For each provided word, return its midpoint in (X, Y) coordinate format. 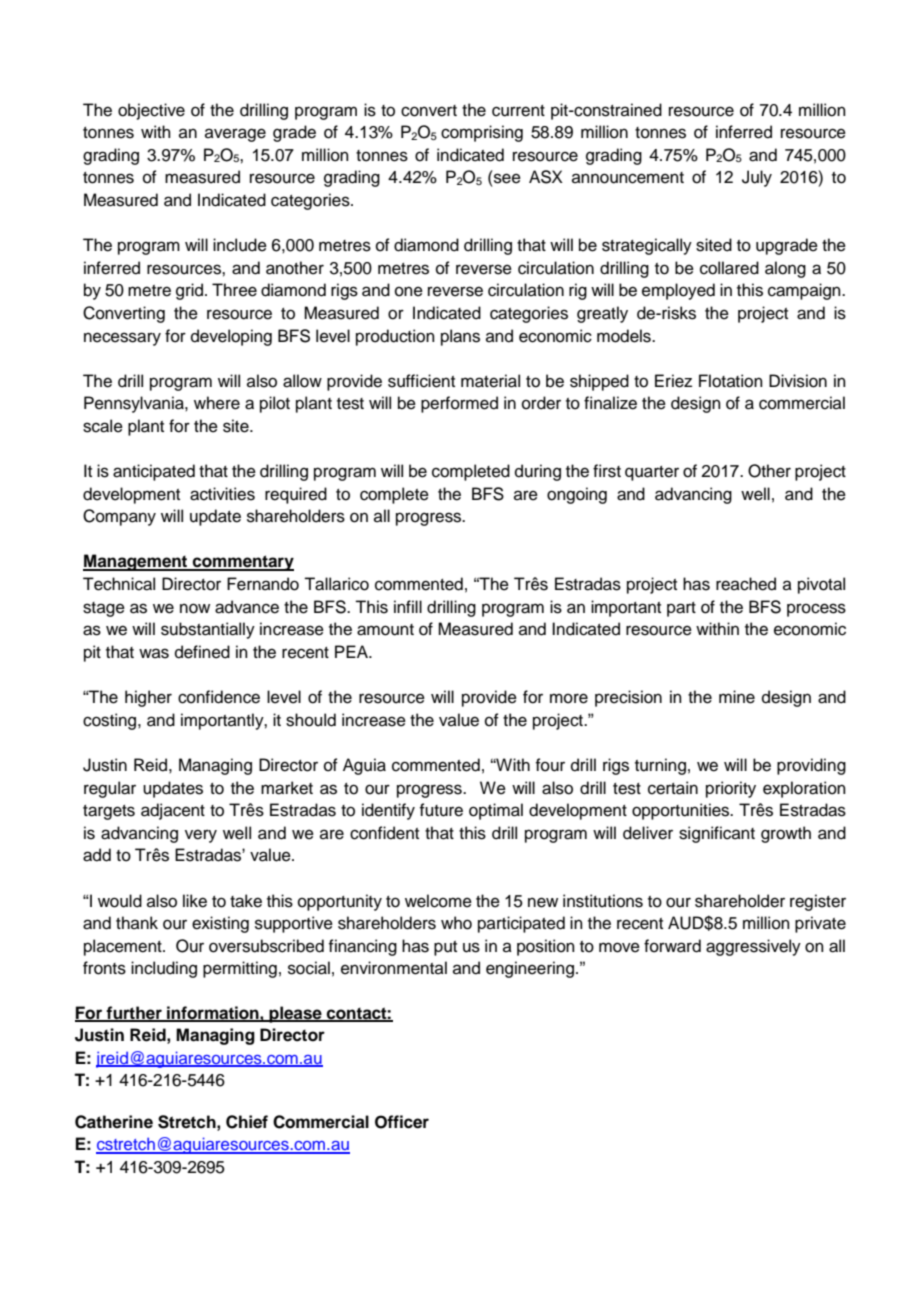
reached (746, 584)
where (217, 403)
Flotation (731, 381)
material (490, 381)
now (195, 608)
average (235, 135)
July (757, 178)
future (441, 810)
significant (717, 834)
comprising (482, 133)
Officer (402, 1122)
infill (408, 606)
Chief (247, 1122)
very (201, 836)
